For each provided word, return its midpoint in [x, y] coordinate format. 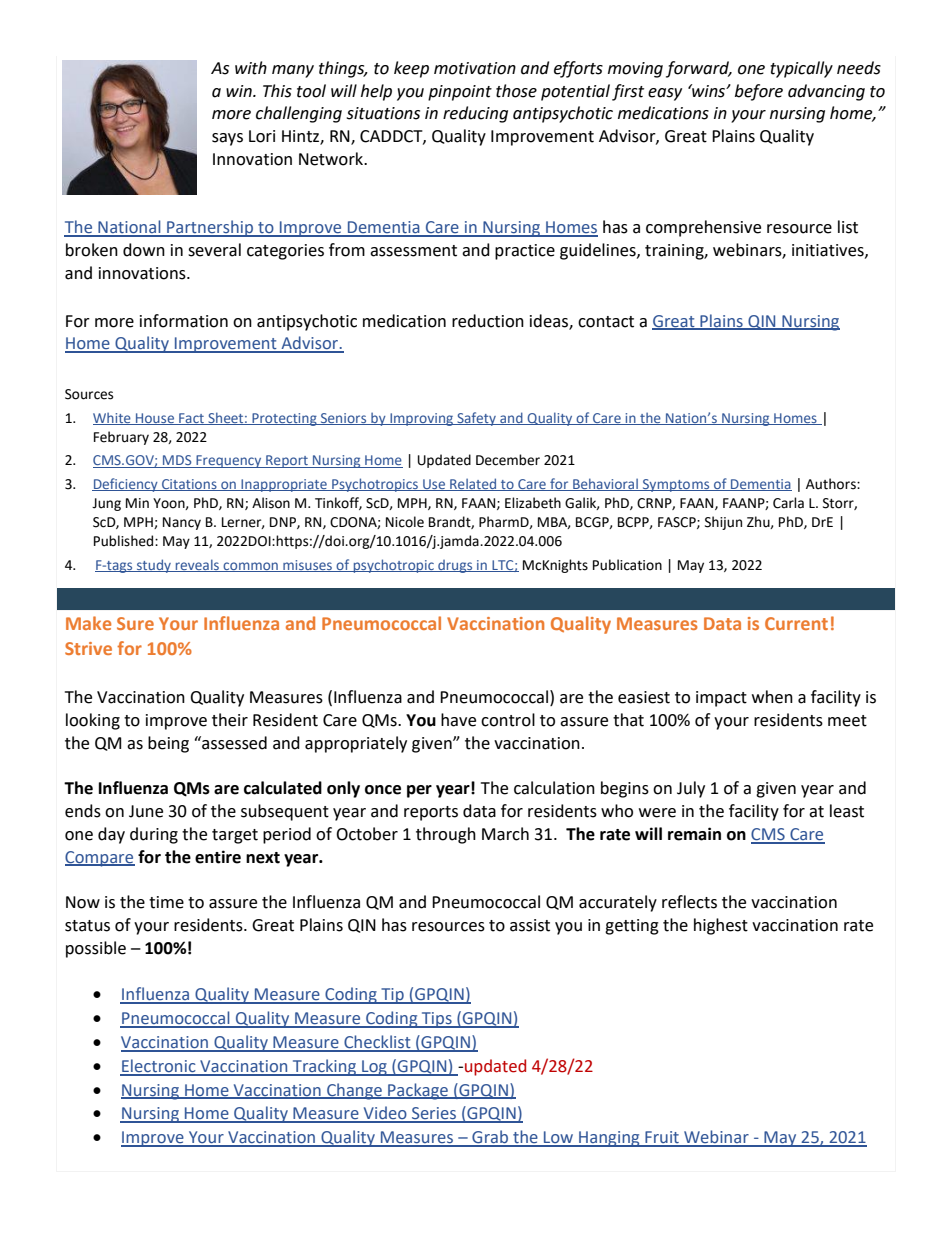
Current [796, 623]
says [227, 139]
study [154, 566]
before [759, 92]
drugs [455, 566]
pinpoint [460, 93]
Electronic [159, 1067]
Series [434, 1114]
